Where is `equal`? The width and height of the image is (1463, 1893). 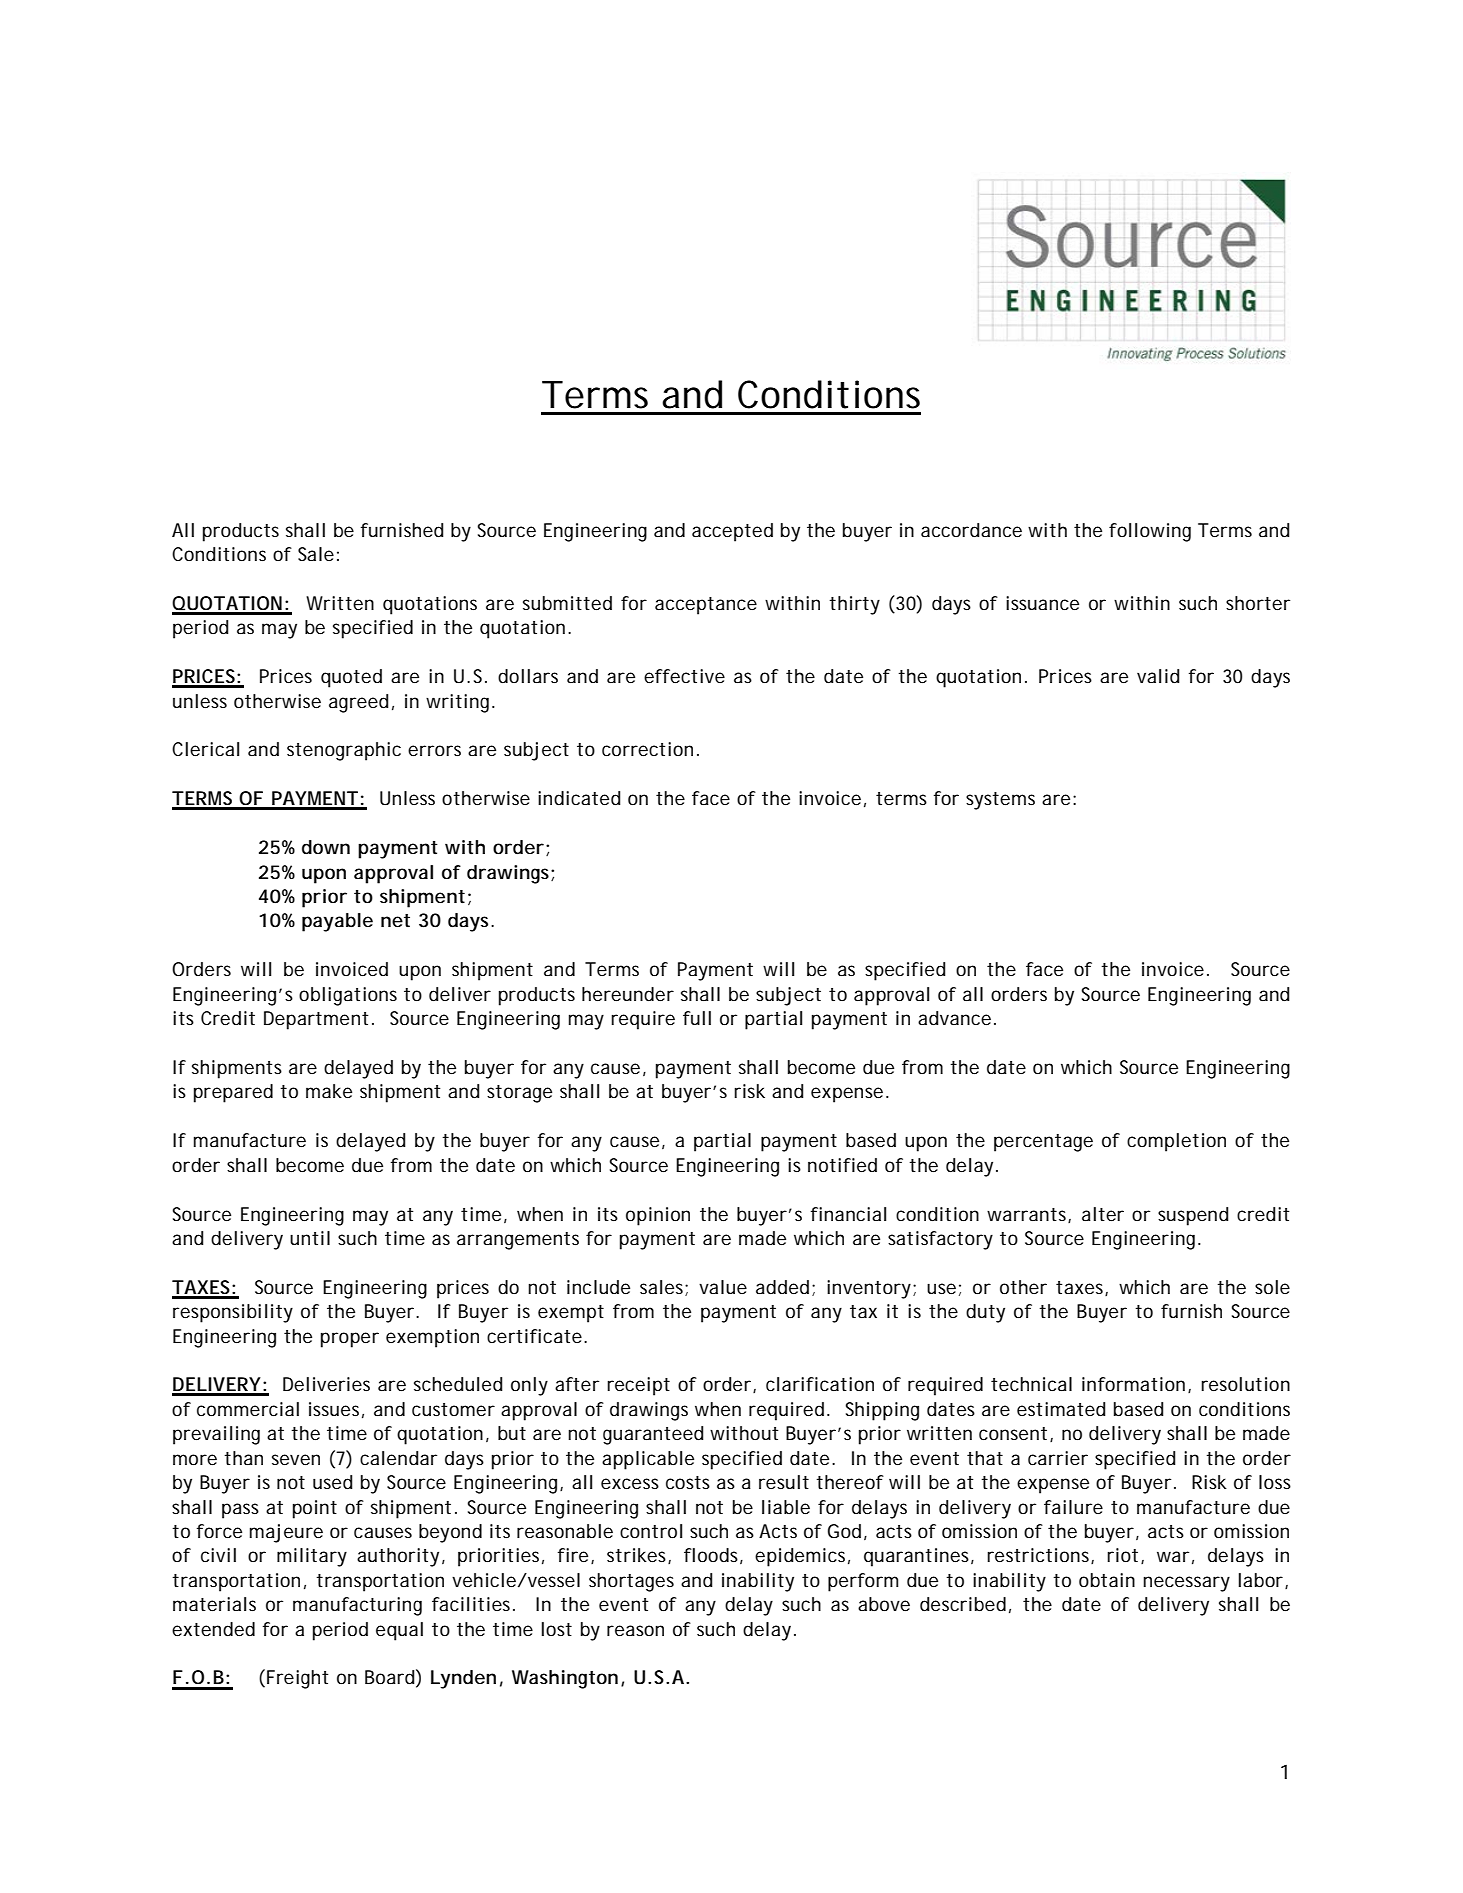
equal is located at coordinates (399, 1631).
